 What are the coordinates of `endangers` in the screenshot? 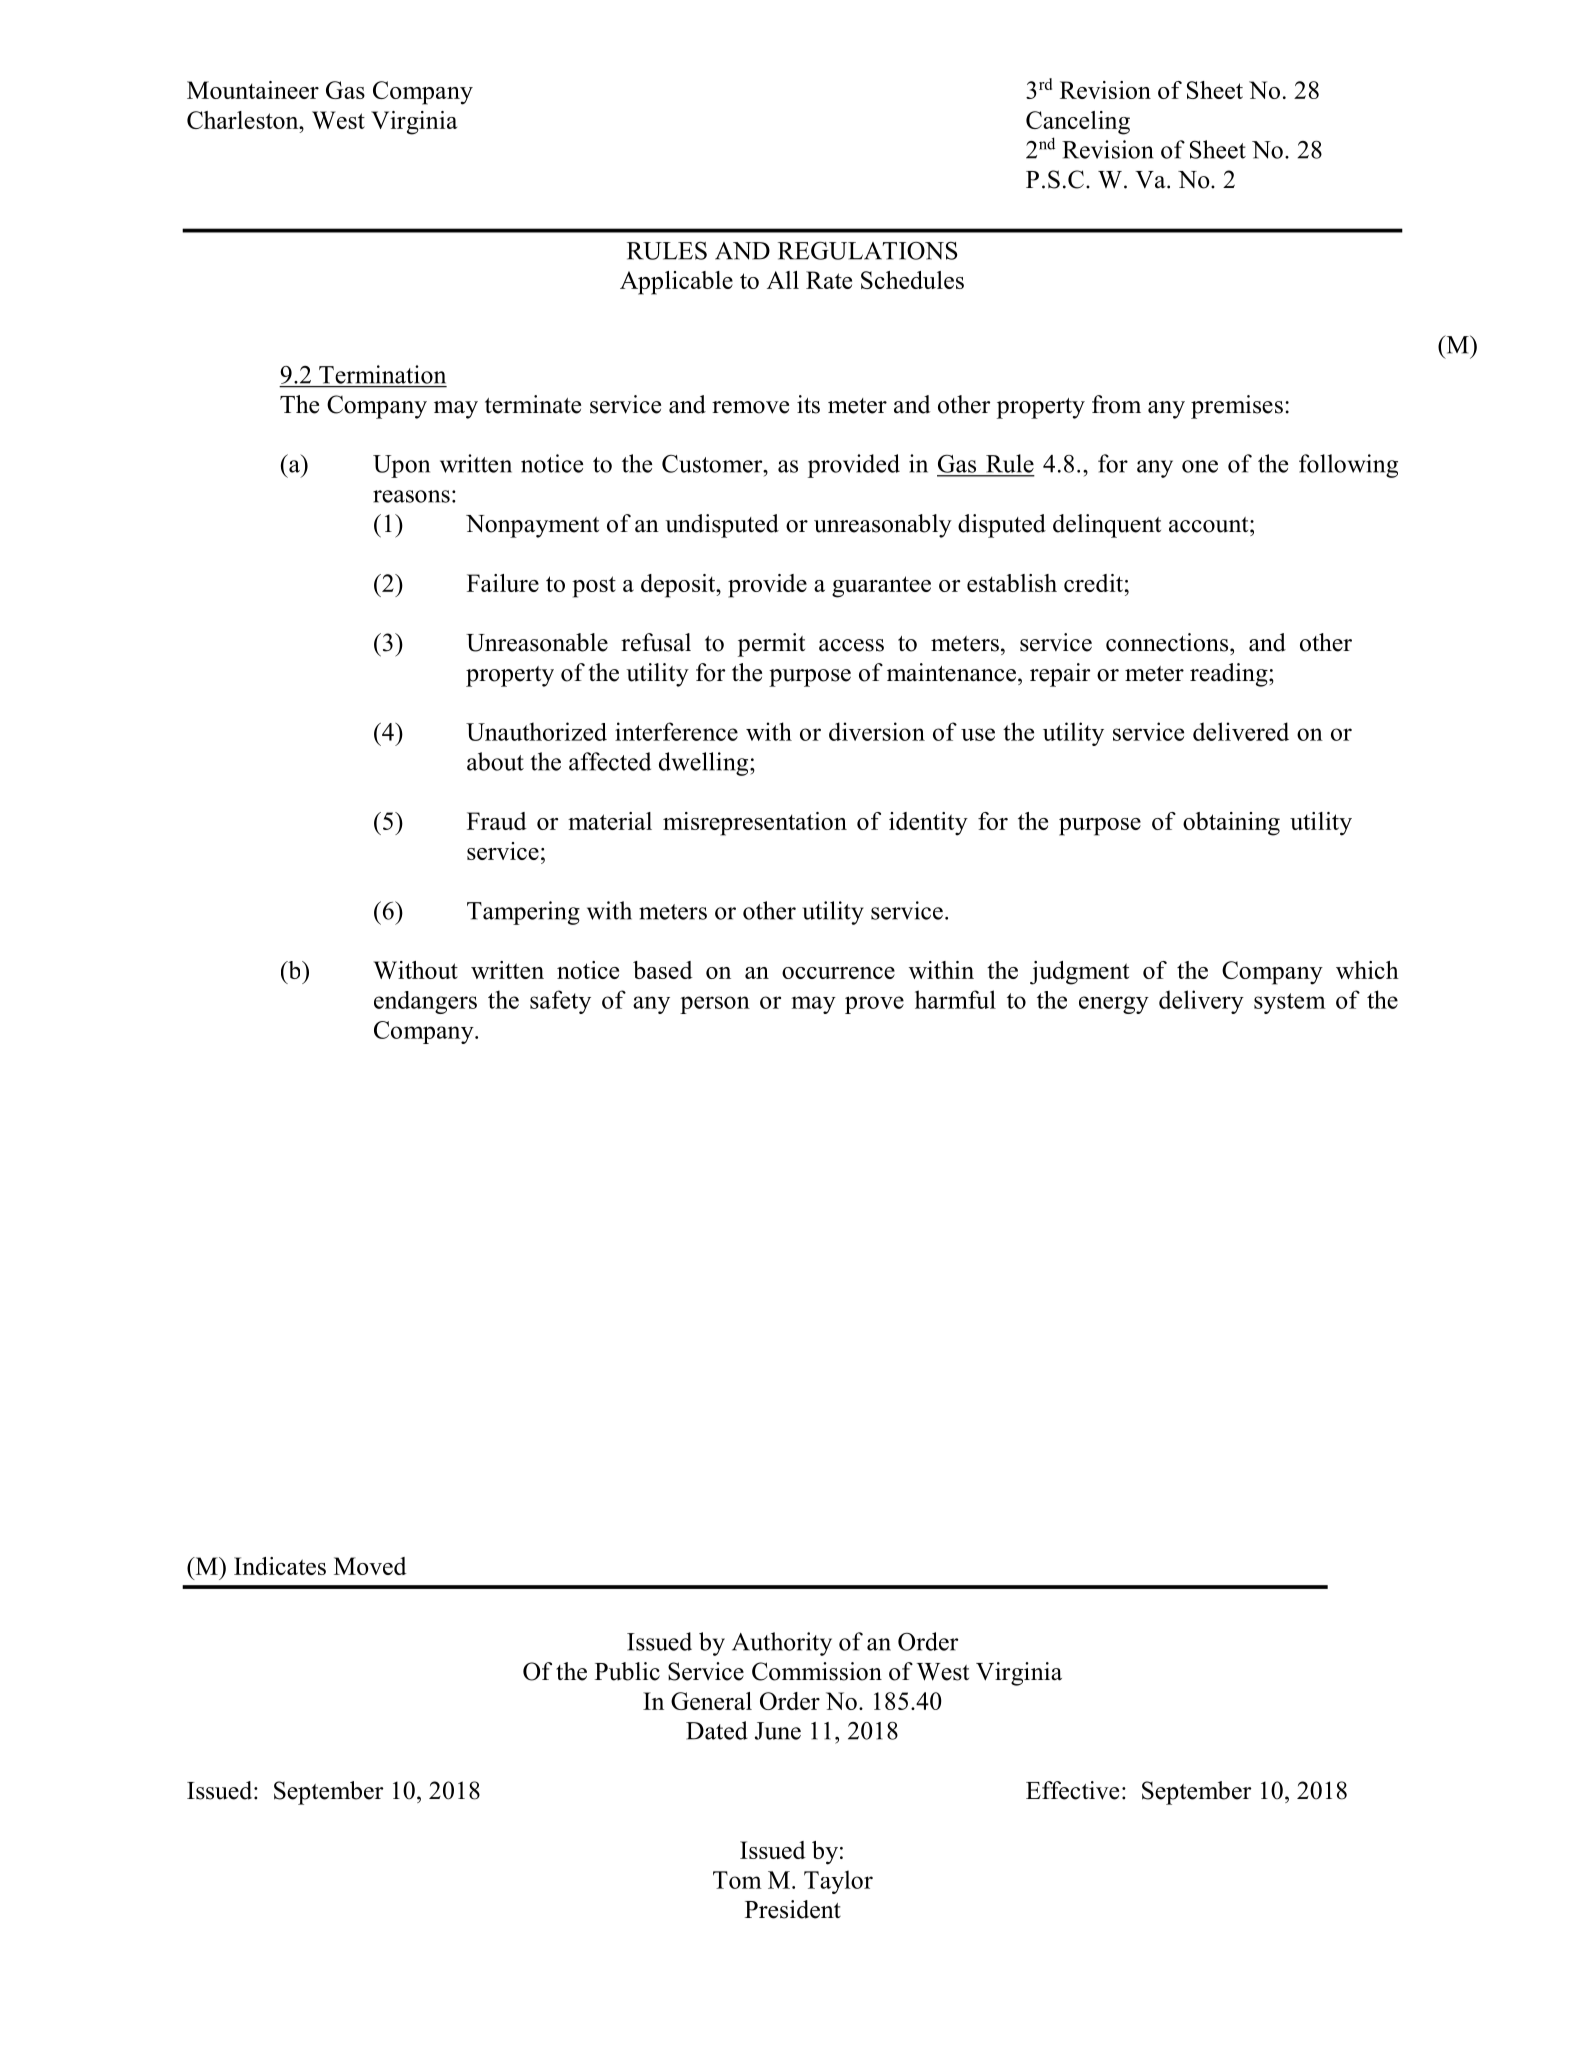 It's located at (425, 1002).
